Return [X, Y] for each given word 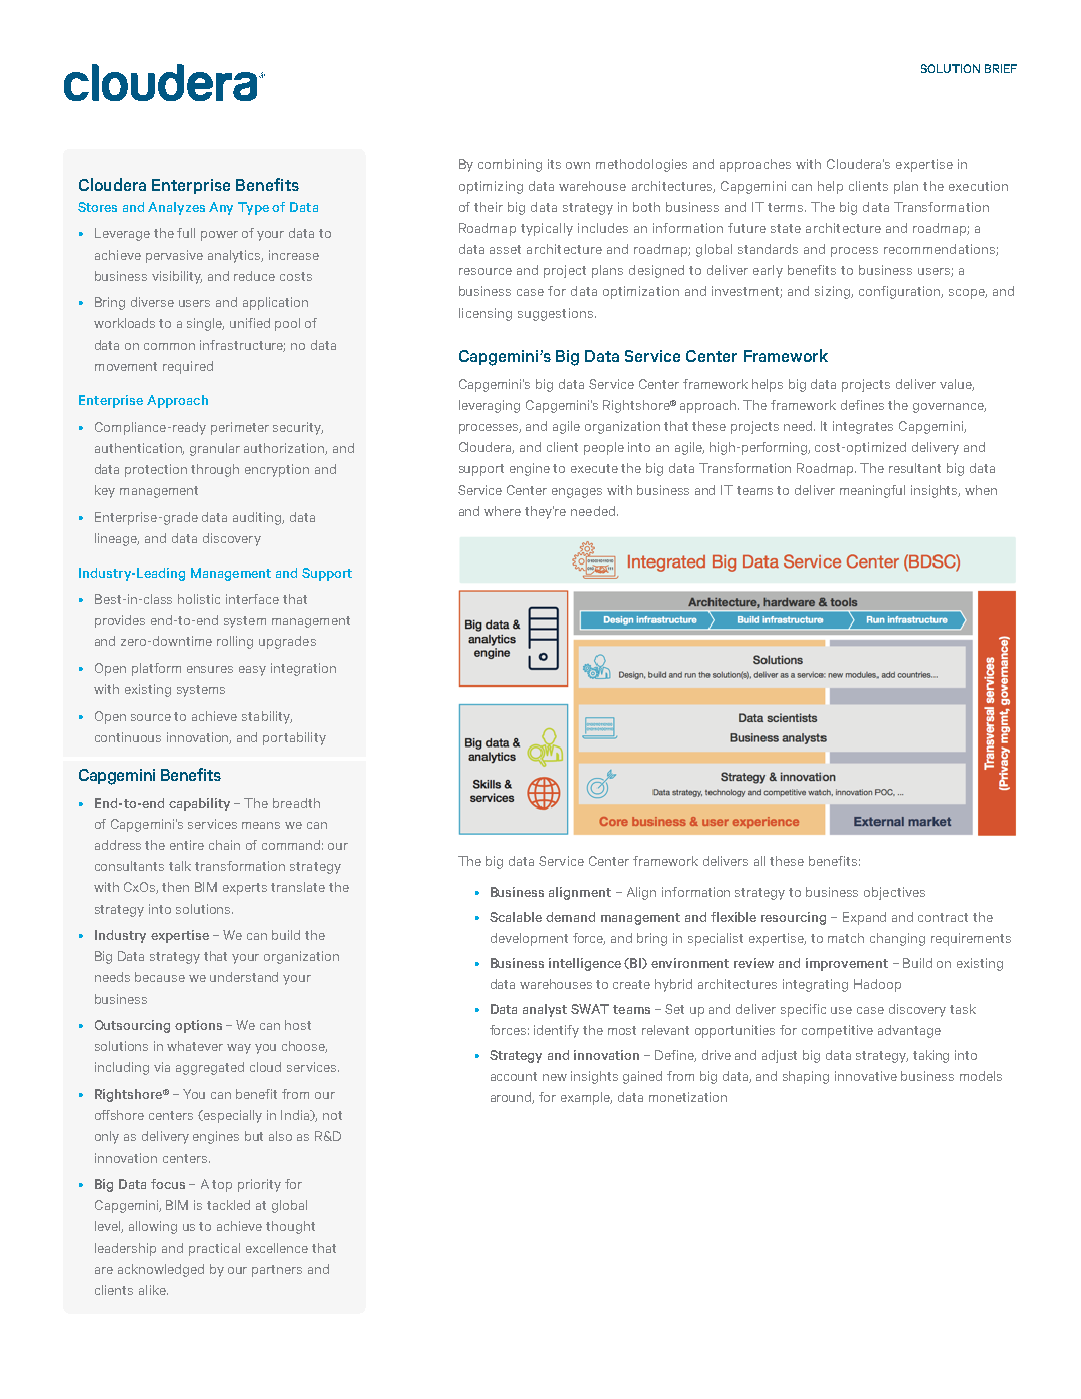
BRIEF [1001, 68]
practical [214, 1249]
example [586, 1098]
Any [221, 208]
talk [180, 866]
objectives [894, 893]
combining [510, 165]
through [215, 470]
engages [577, 493]
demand [570, 917]
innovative [866, 1076]
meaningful [872, 491]
